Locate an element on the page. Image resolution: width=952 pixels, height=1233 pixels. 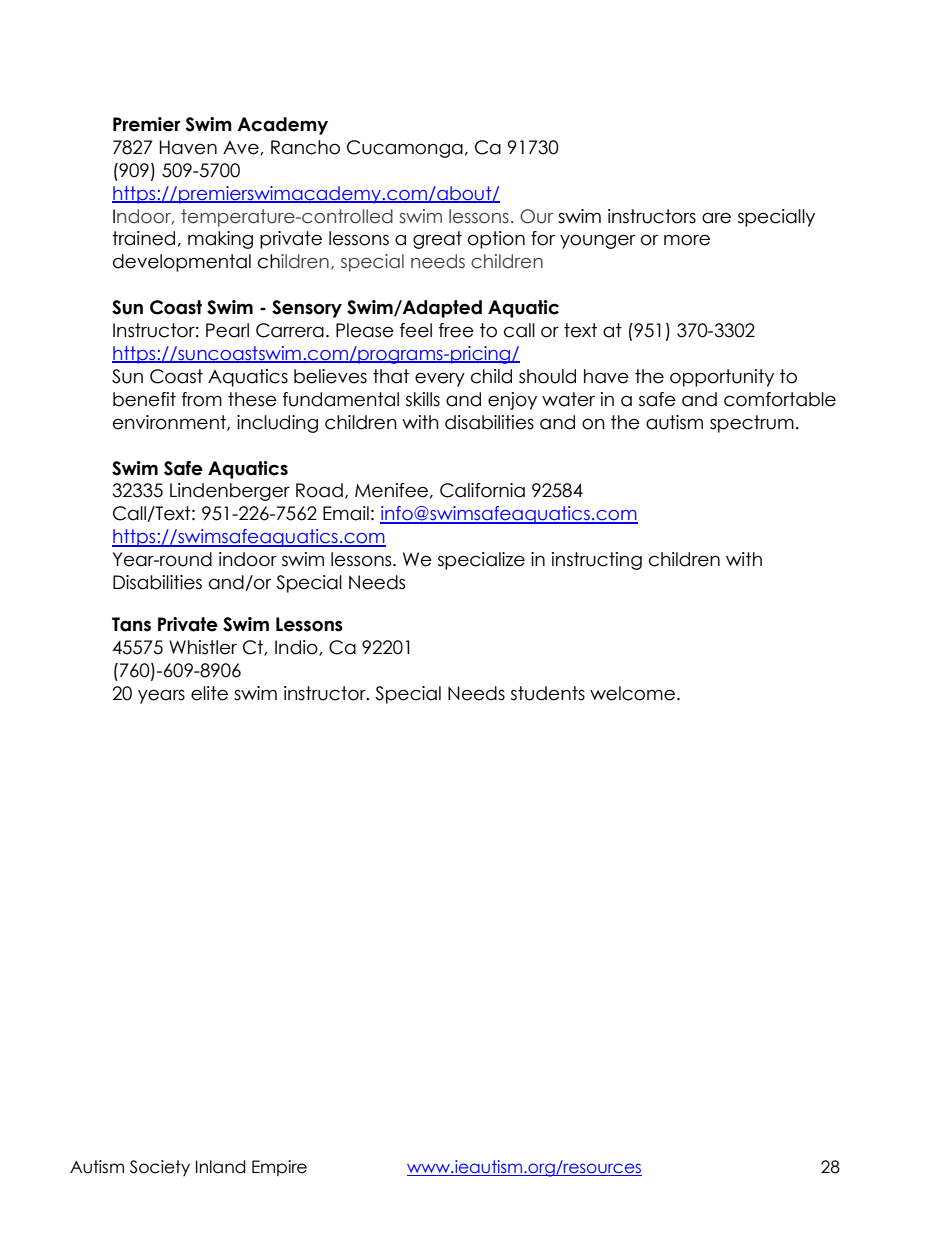
Empire is located at coordinates (279, 1168).
